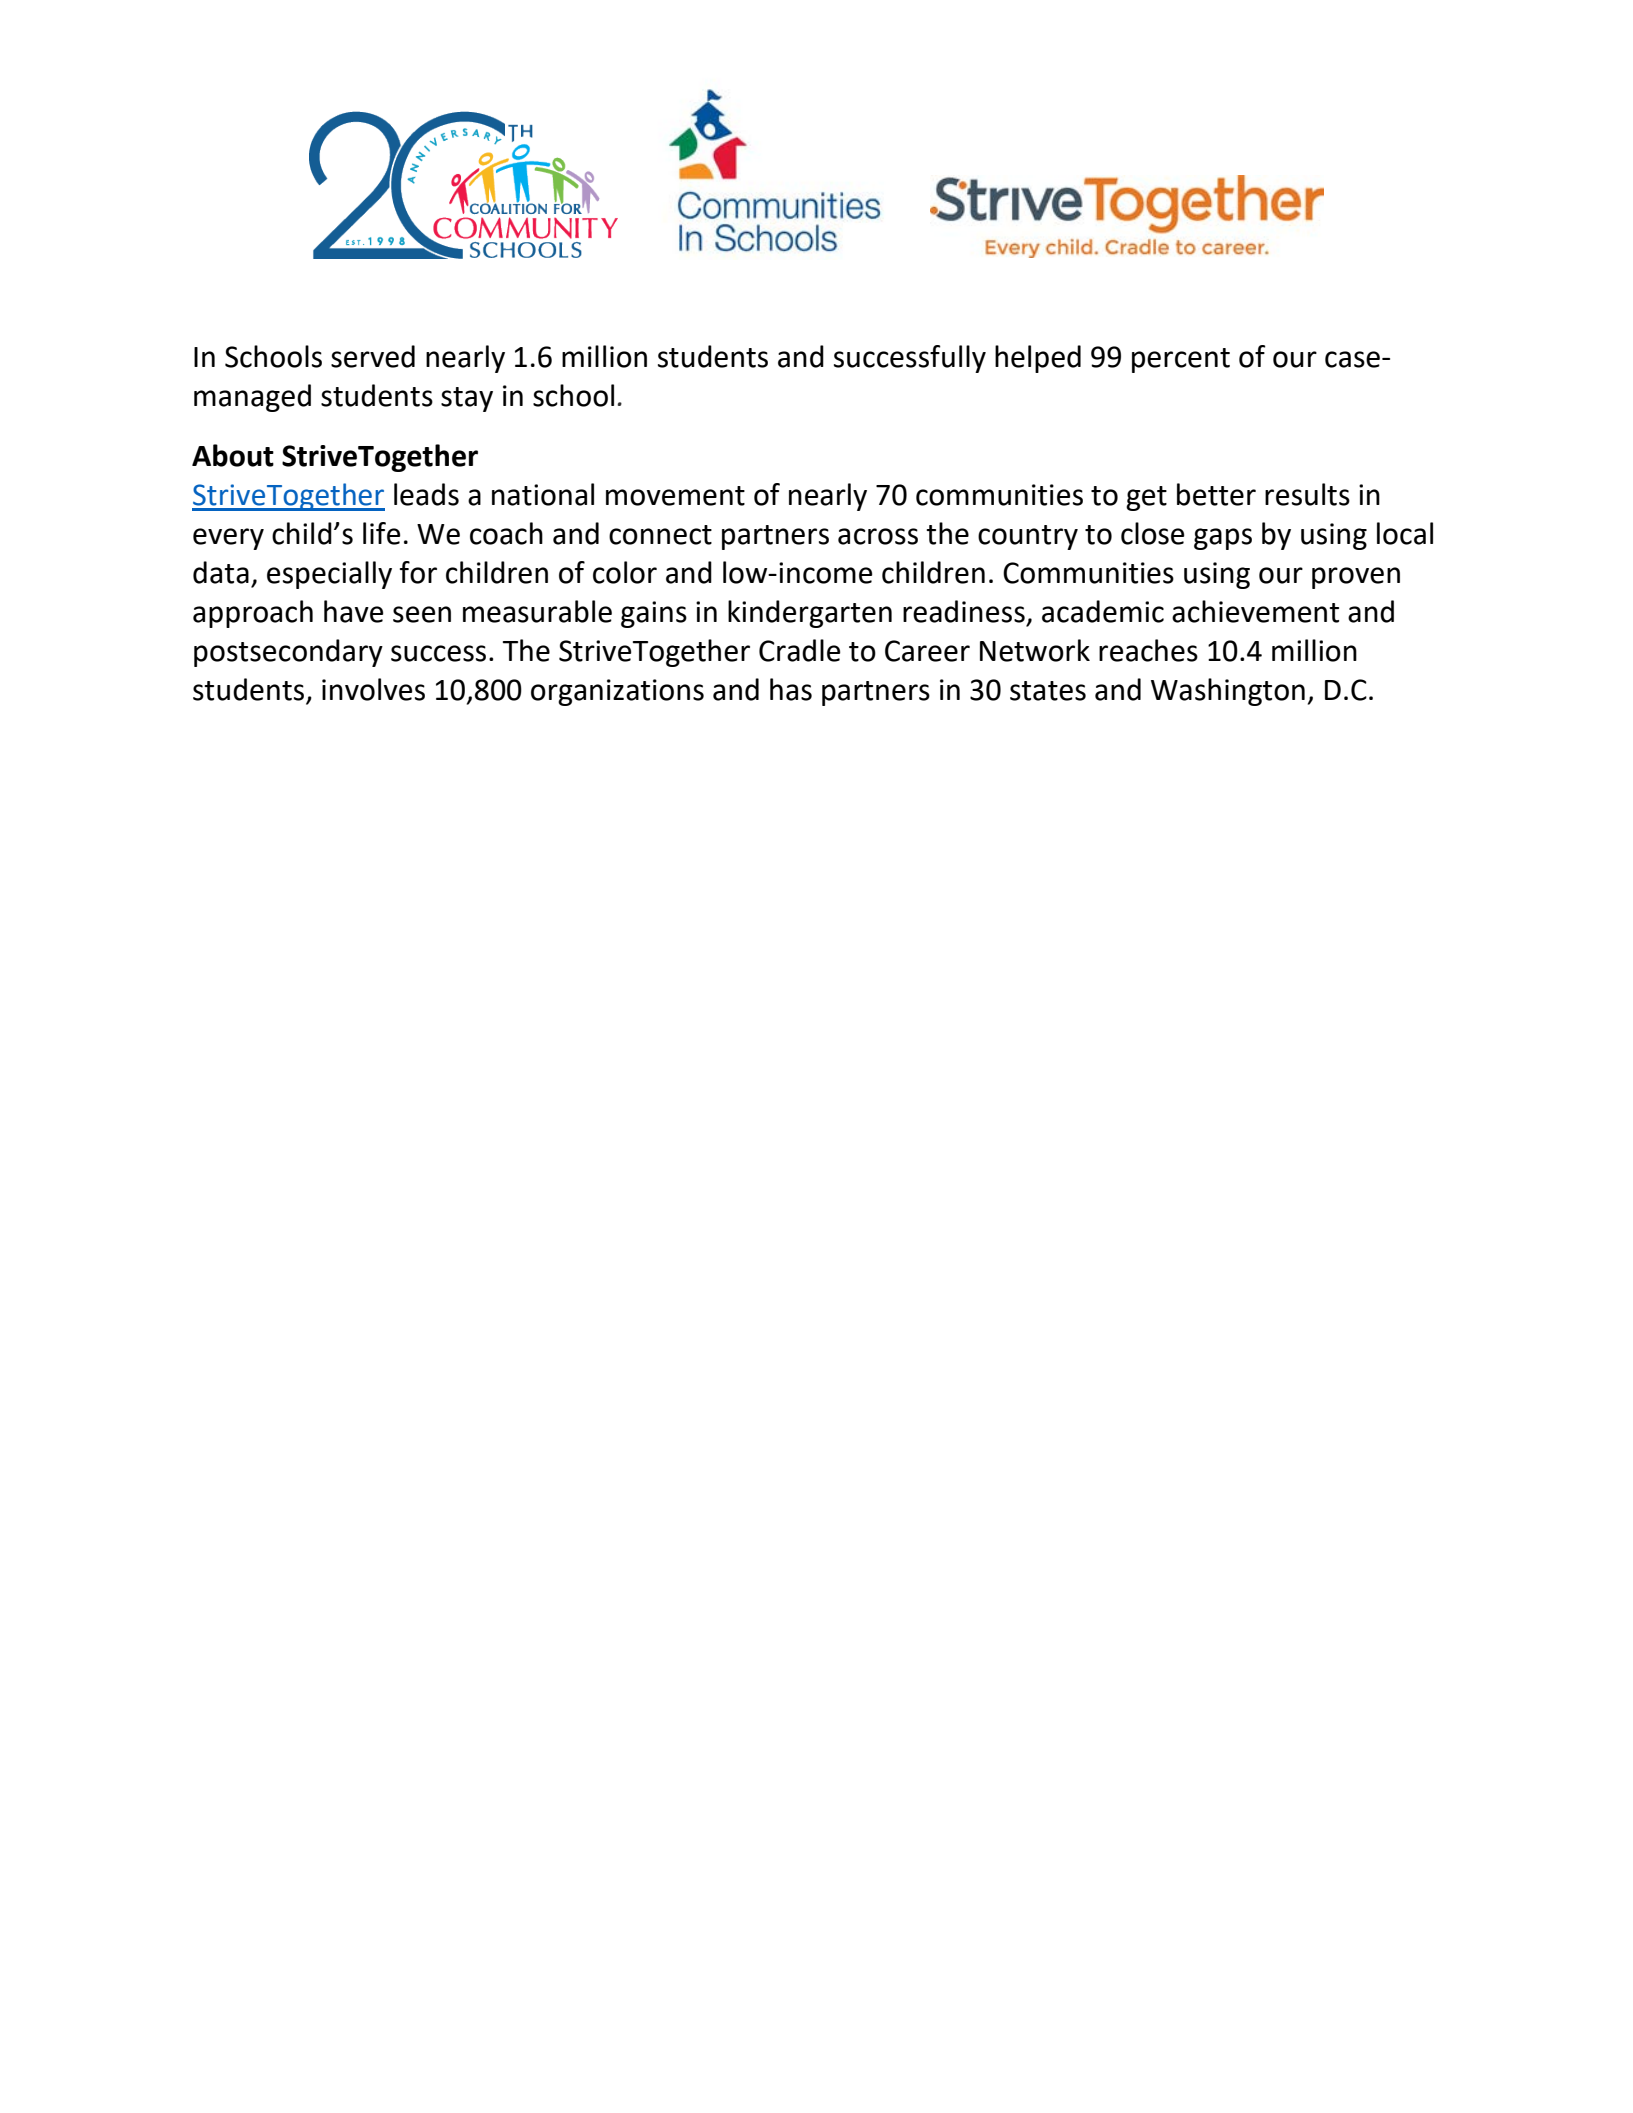 The width and height of the screenshot is (1633, 2113). Describe the element at coordinates (1181, 360) in the screenshot. I see `percent` at that location.
